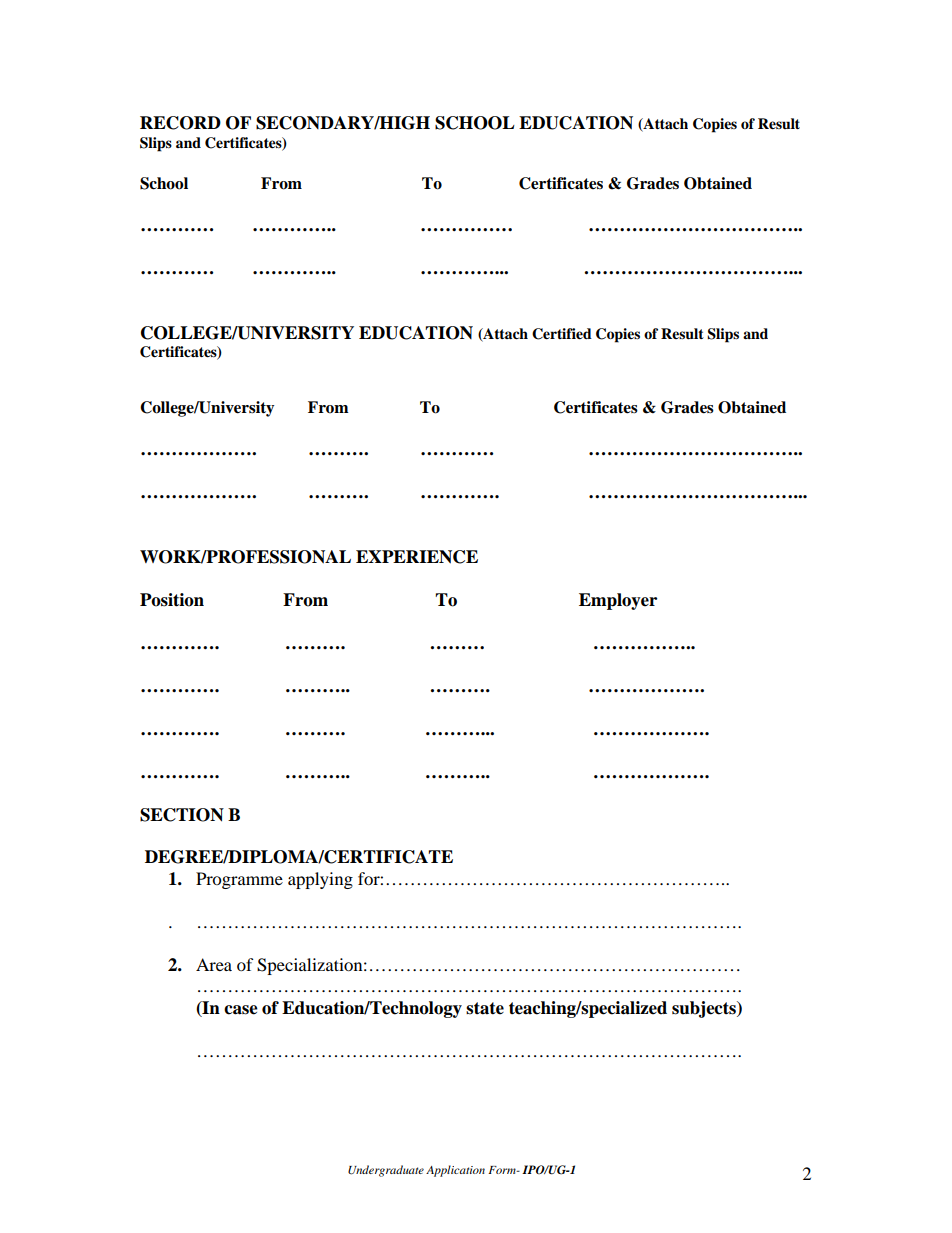 The image size is (952, 1233). What do you see at coordinates (172, 600) in the screenshot?
I see `Position` at bounding box center [172, 600].
